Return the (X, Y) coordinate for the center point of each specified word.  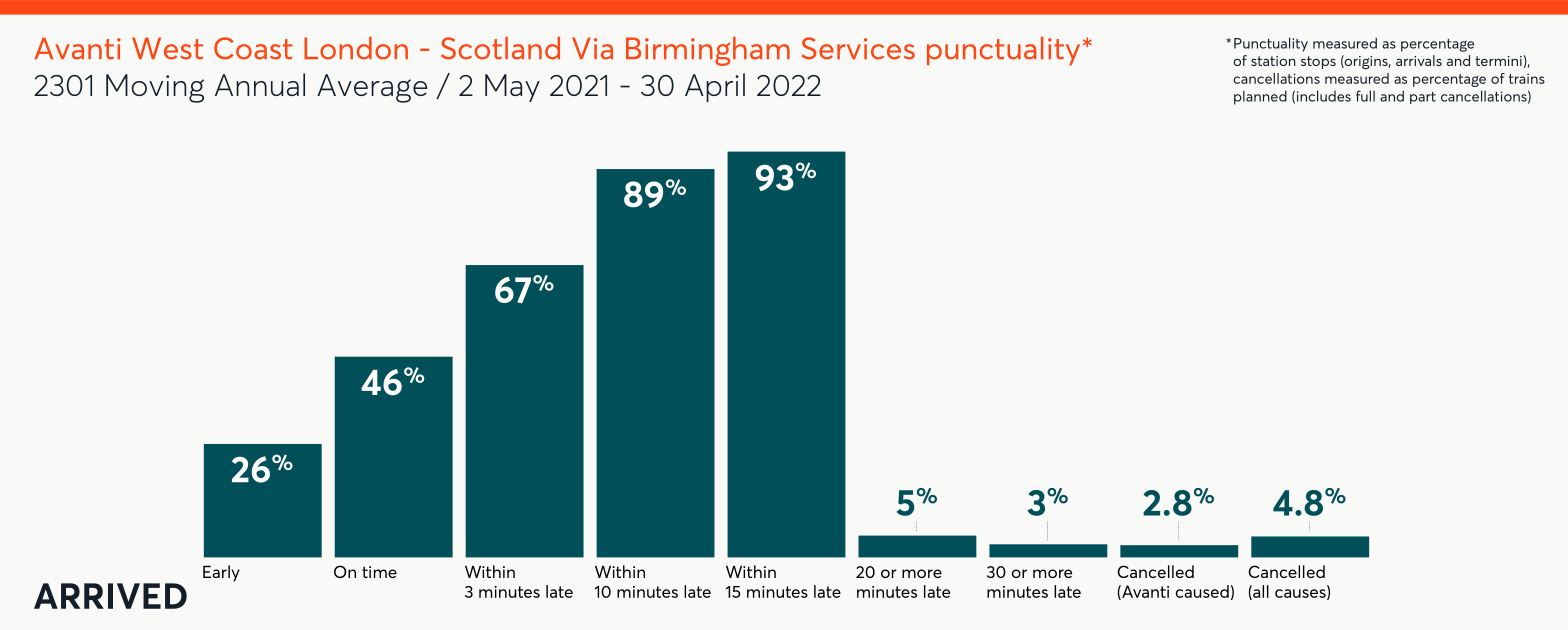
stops (1318, 62)
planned (1260, 97)
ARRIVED (110, 596)
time (379, 572)
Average (372, 88)
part (1423, 98)
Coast (253, 48)
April (715, 87)
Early (221, 573)
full (1365, 96)
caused (1202, 591)
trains (1527, 79)
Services (858, 48)
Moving (155, 88)
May (512, 88)
